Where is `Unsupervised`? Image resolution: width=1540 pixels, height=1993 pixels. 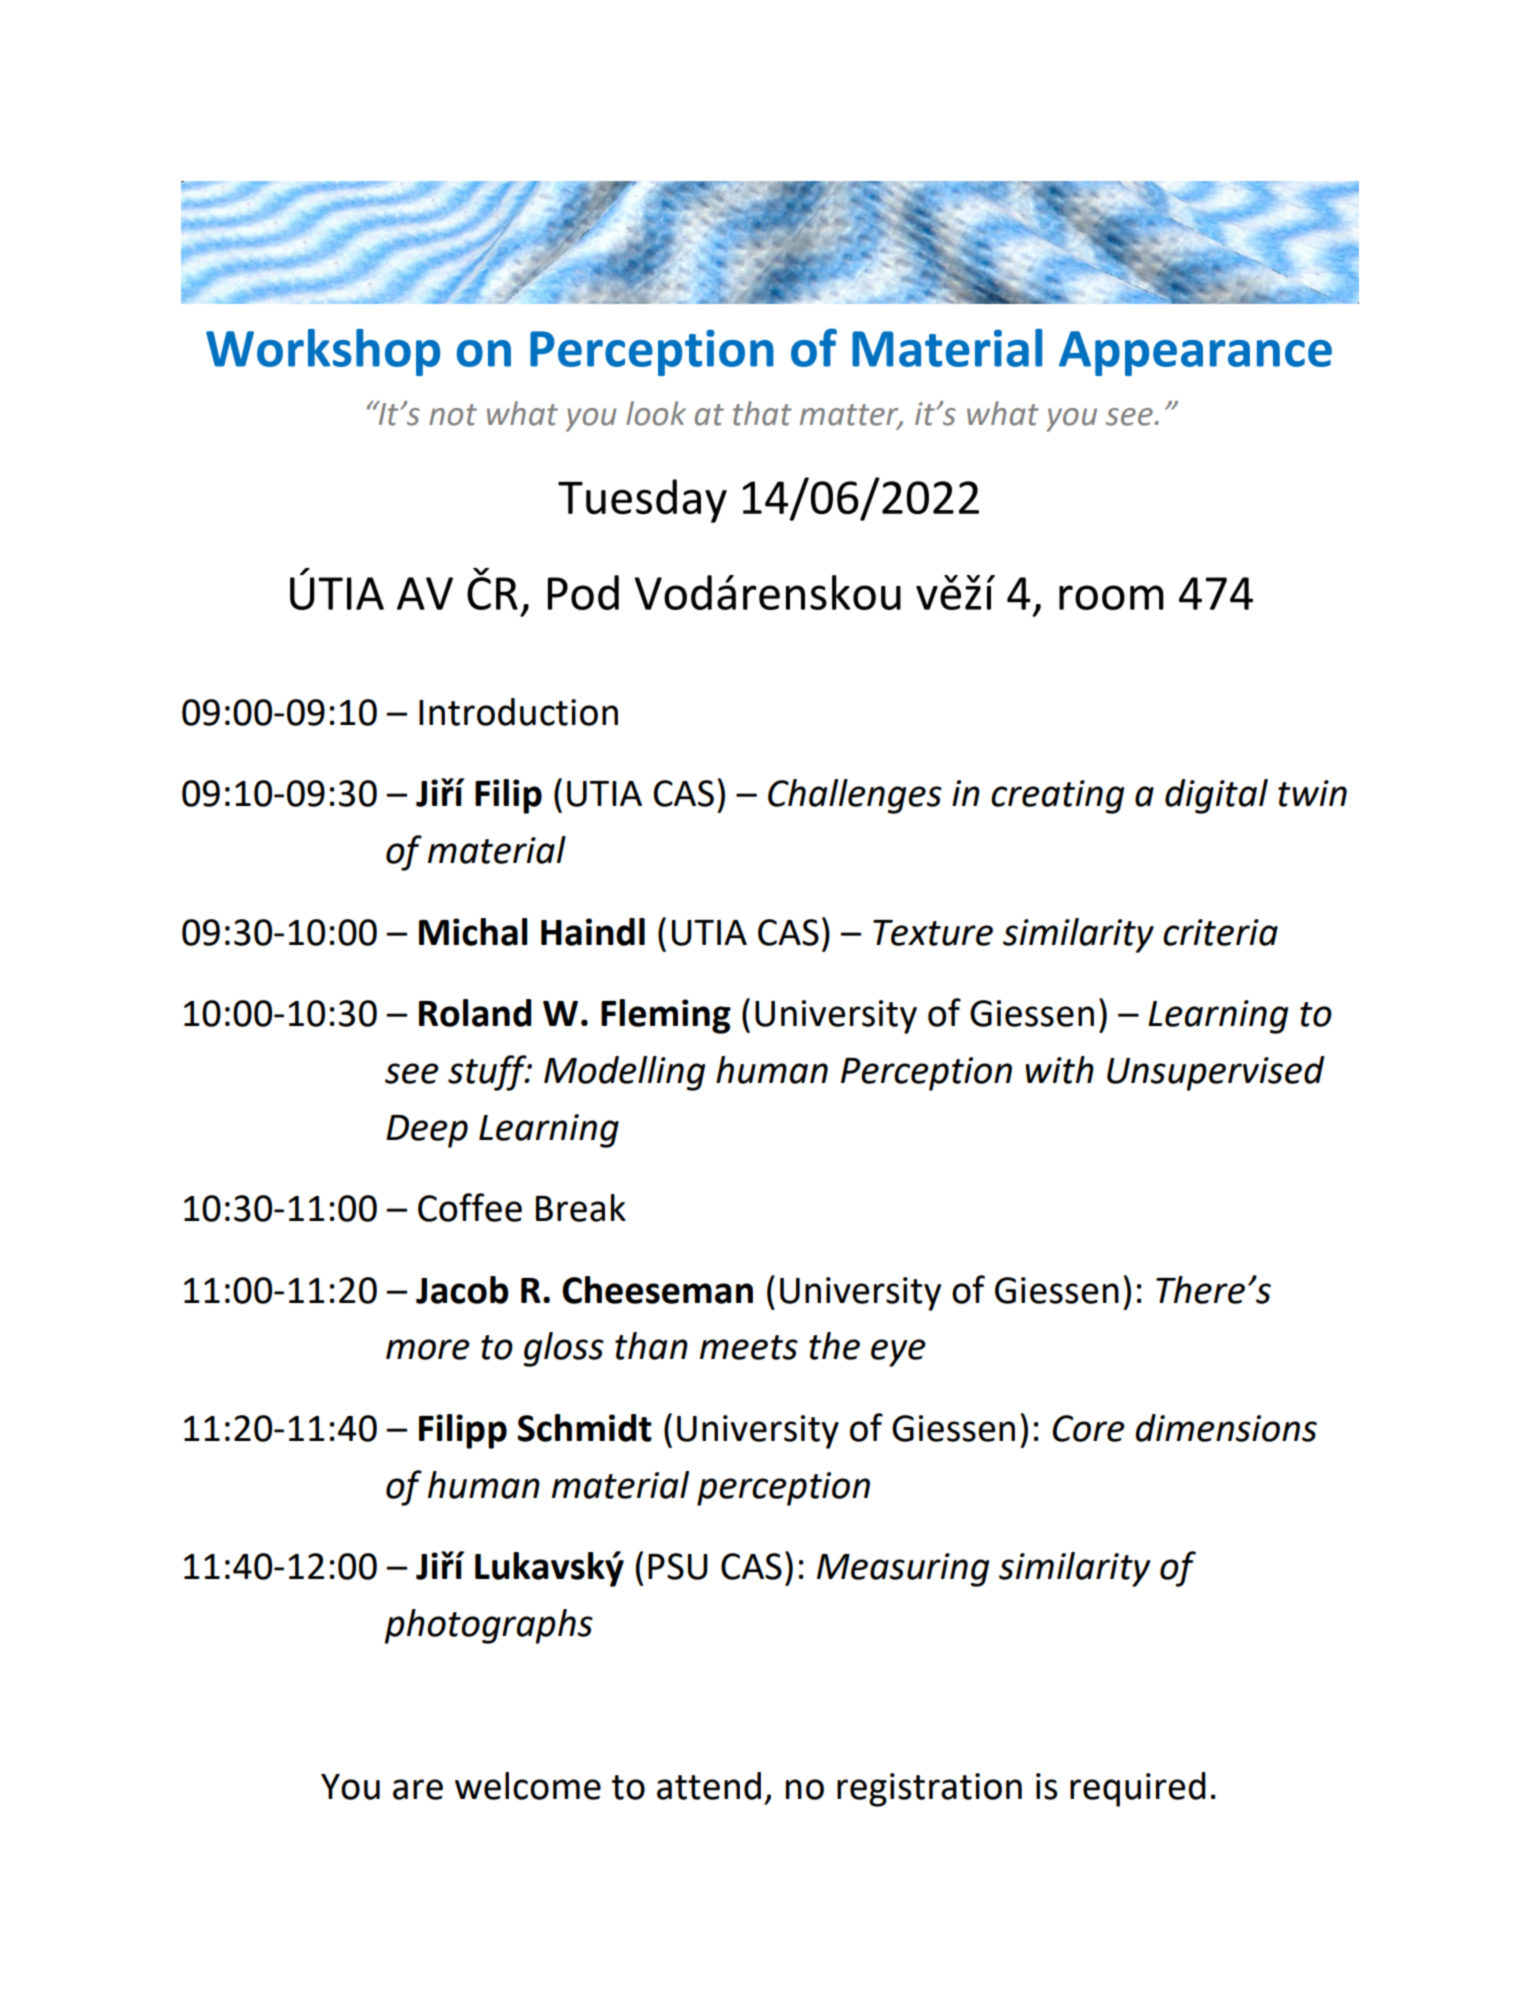
Unsupervised is located at coordinates (1215, 1073).
